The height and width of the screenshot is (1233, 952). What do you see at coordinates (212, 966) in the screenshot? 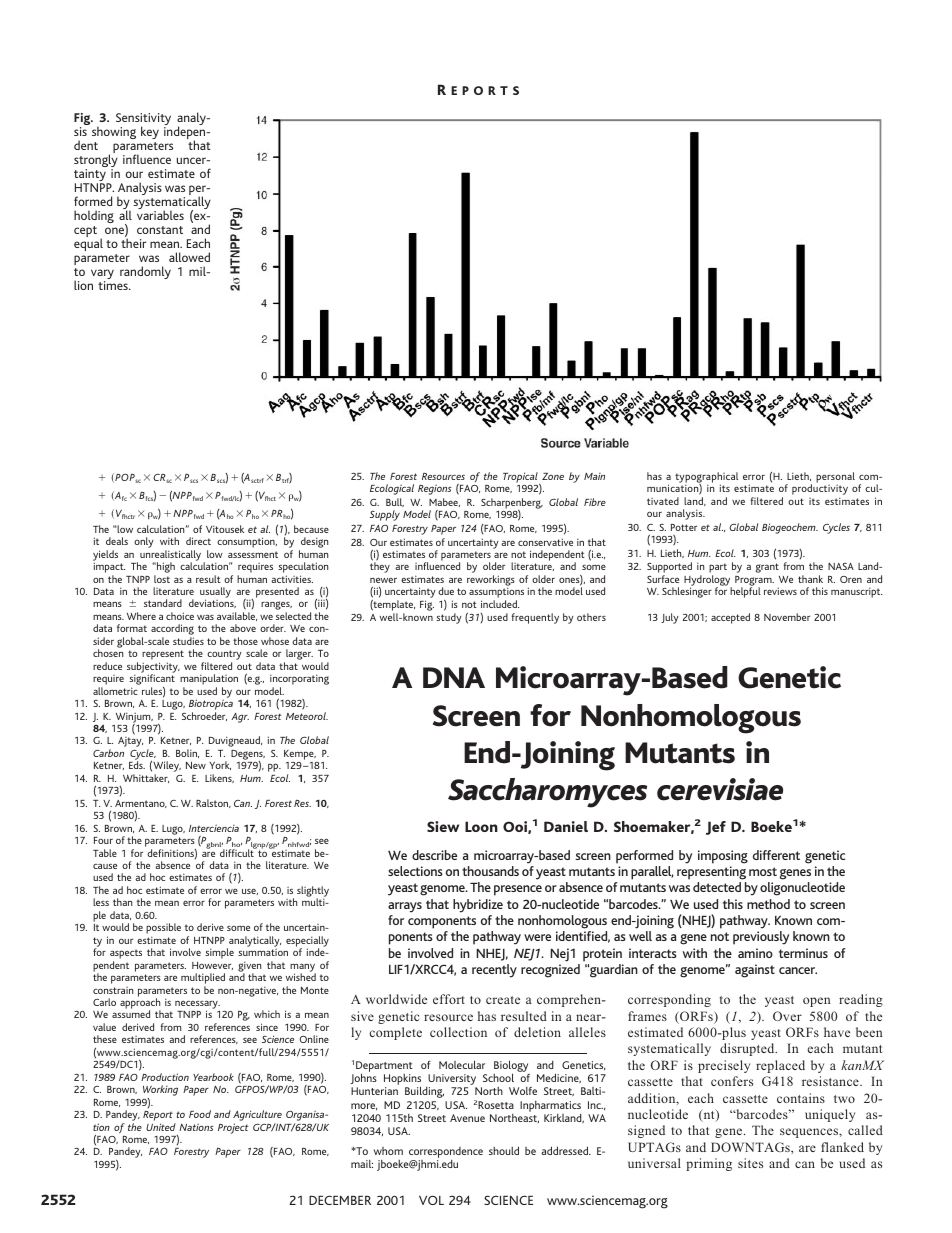
I see `However` at bounding box center [212, 966].
